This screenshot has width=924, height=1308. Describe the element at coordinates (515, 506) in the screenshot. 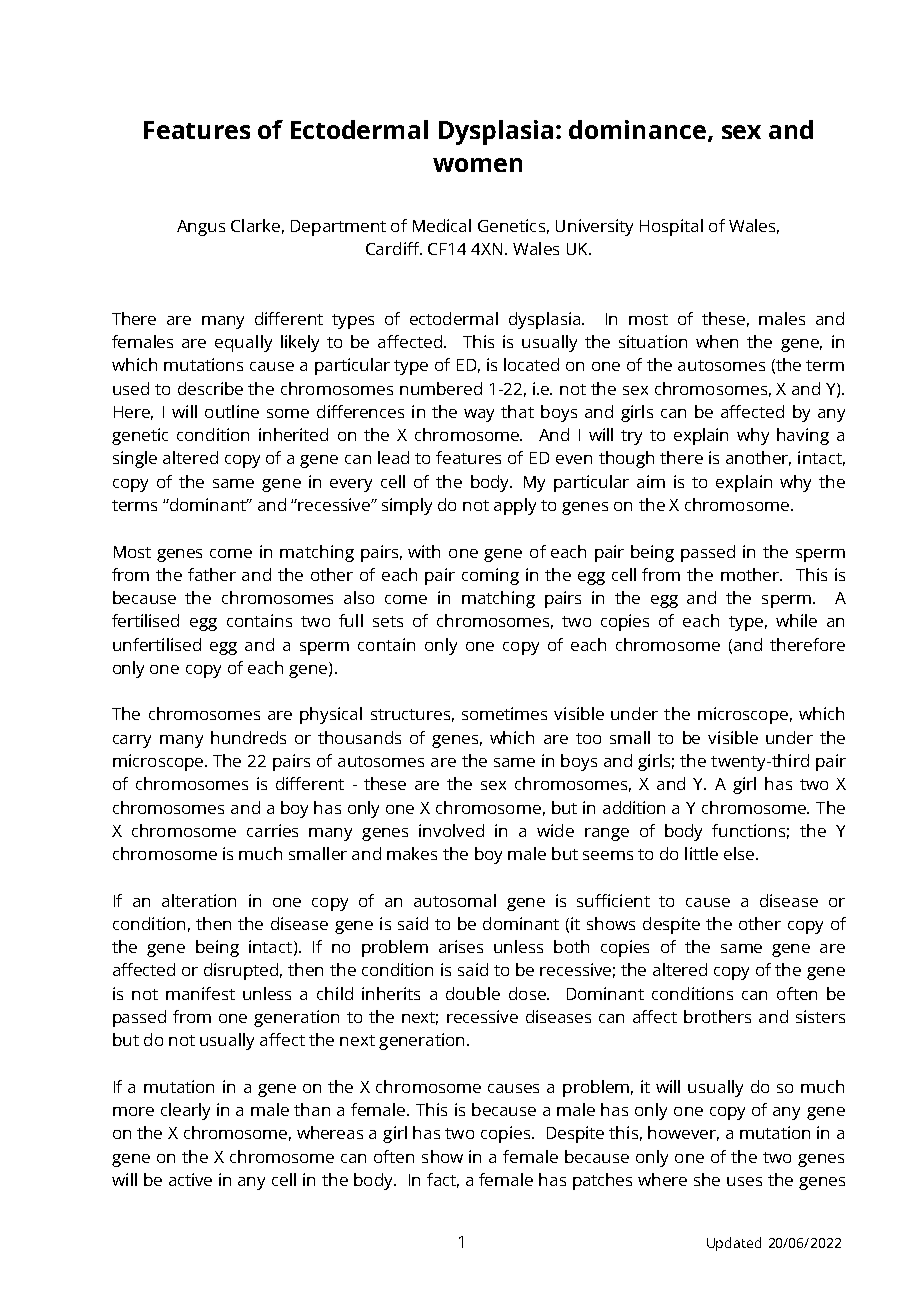

I see `apply` at that location.
